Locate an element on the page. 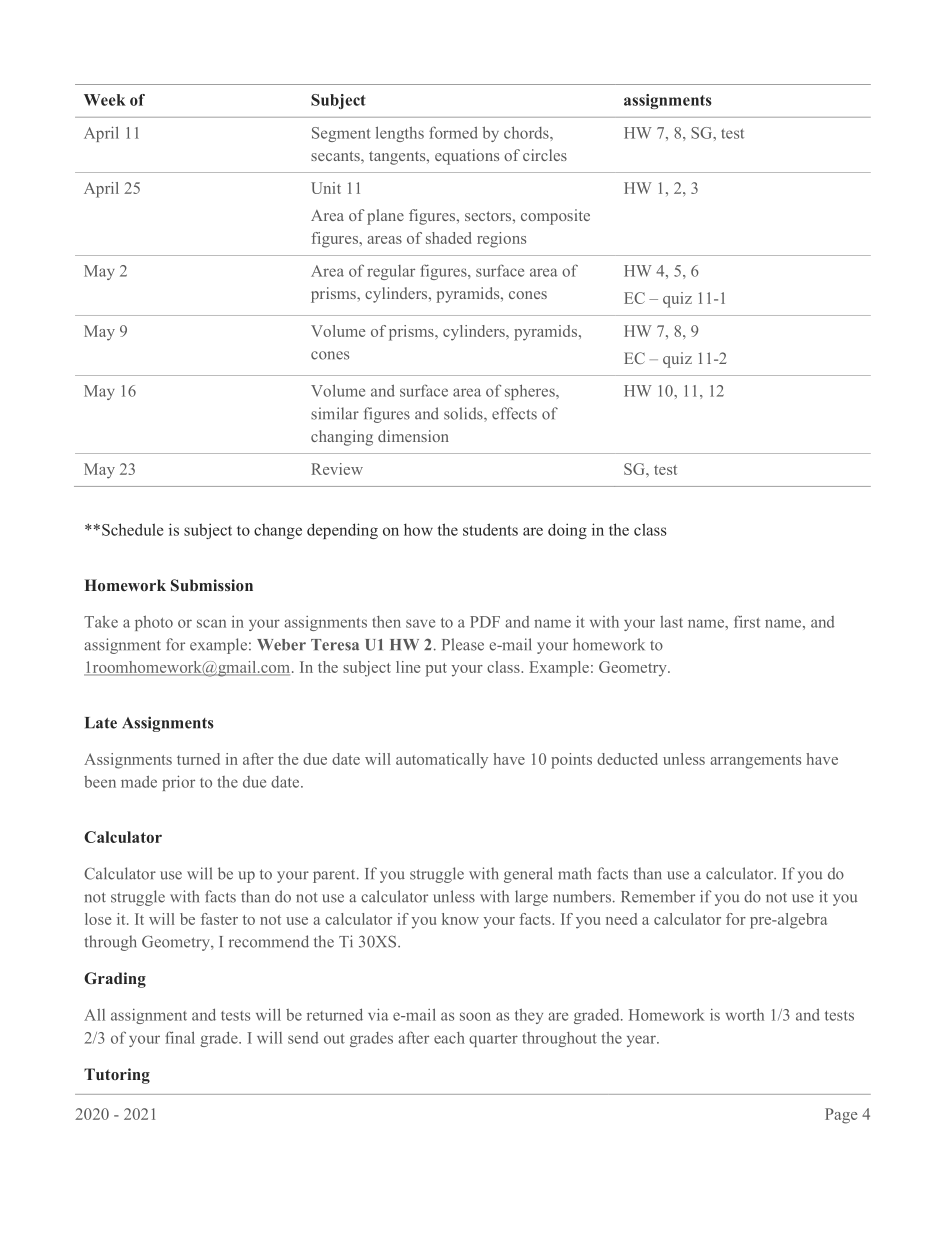 The width and height of the image is (952, 1233). spheres is located at coordinates (531, 392).
